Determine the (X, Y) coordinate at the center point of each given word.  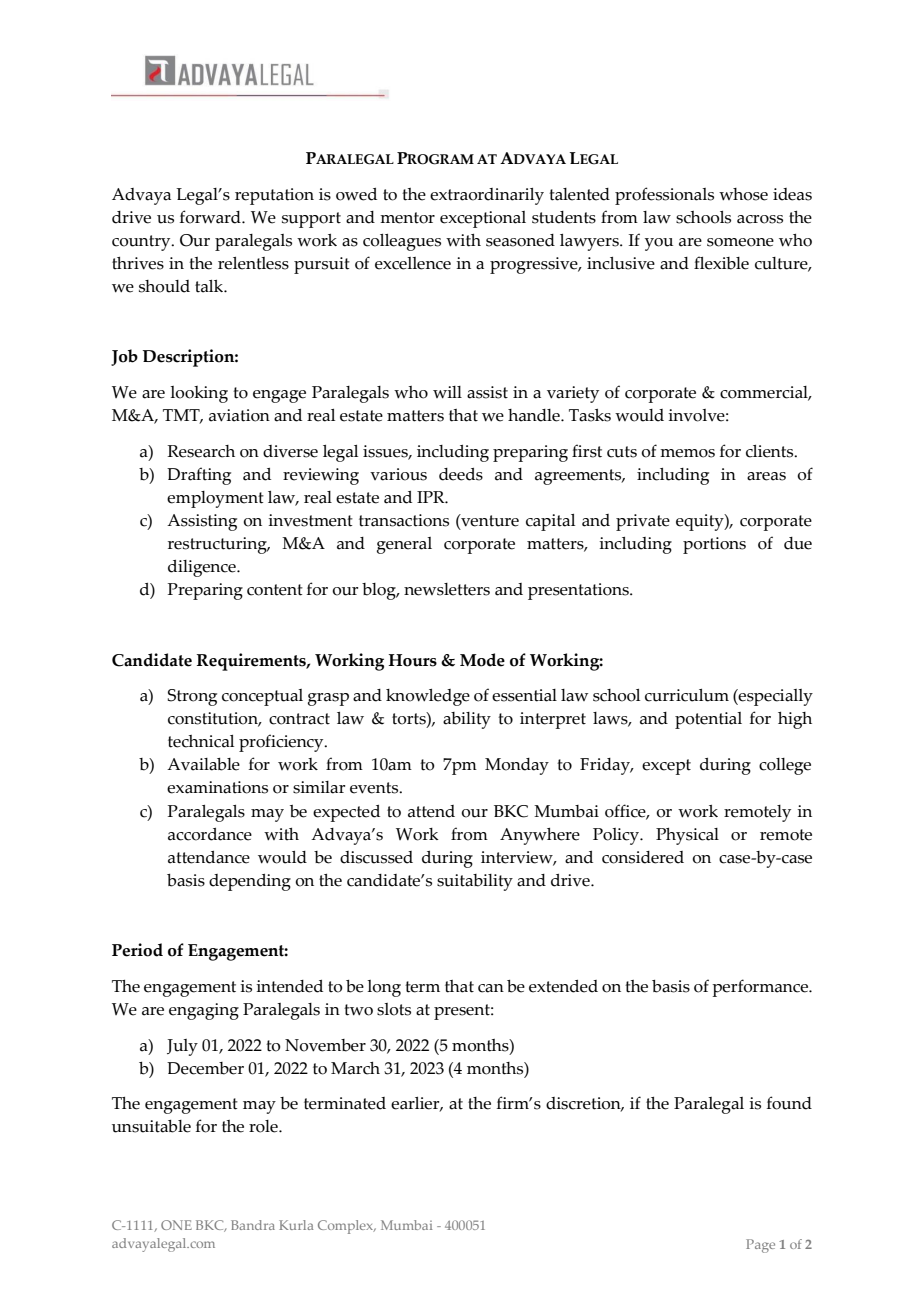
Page (760, 1246)
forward (211, 217)
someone (740, 242)
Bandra (253, 1225)
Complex (347, 1227)
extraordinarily (487, 196)
